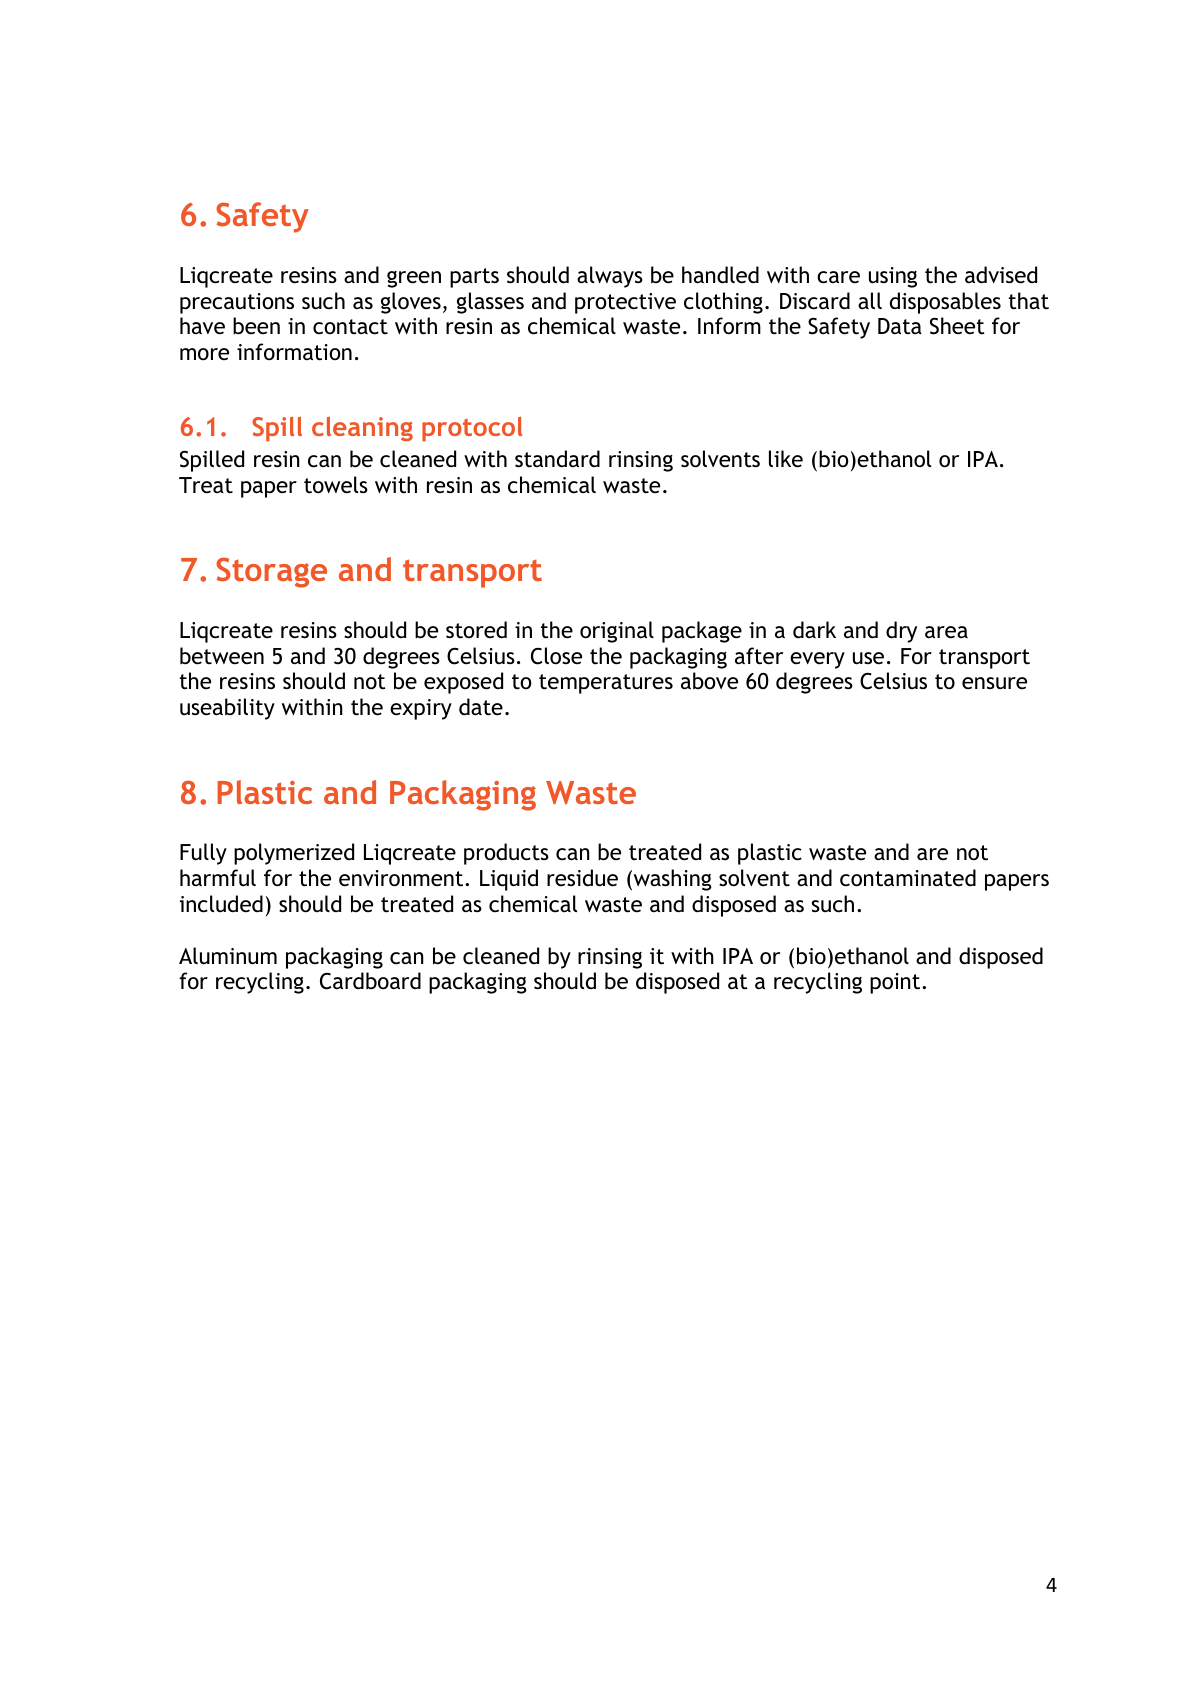 The width and height of the image is (1200, 1697). Describe the element at coordinates (946, 632) in the image. I see `area` at that location.
